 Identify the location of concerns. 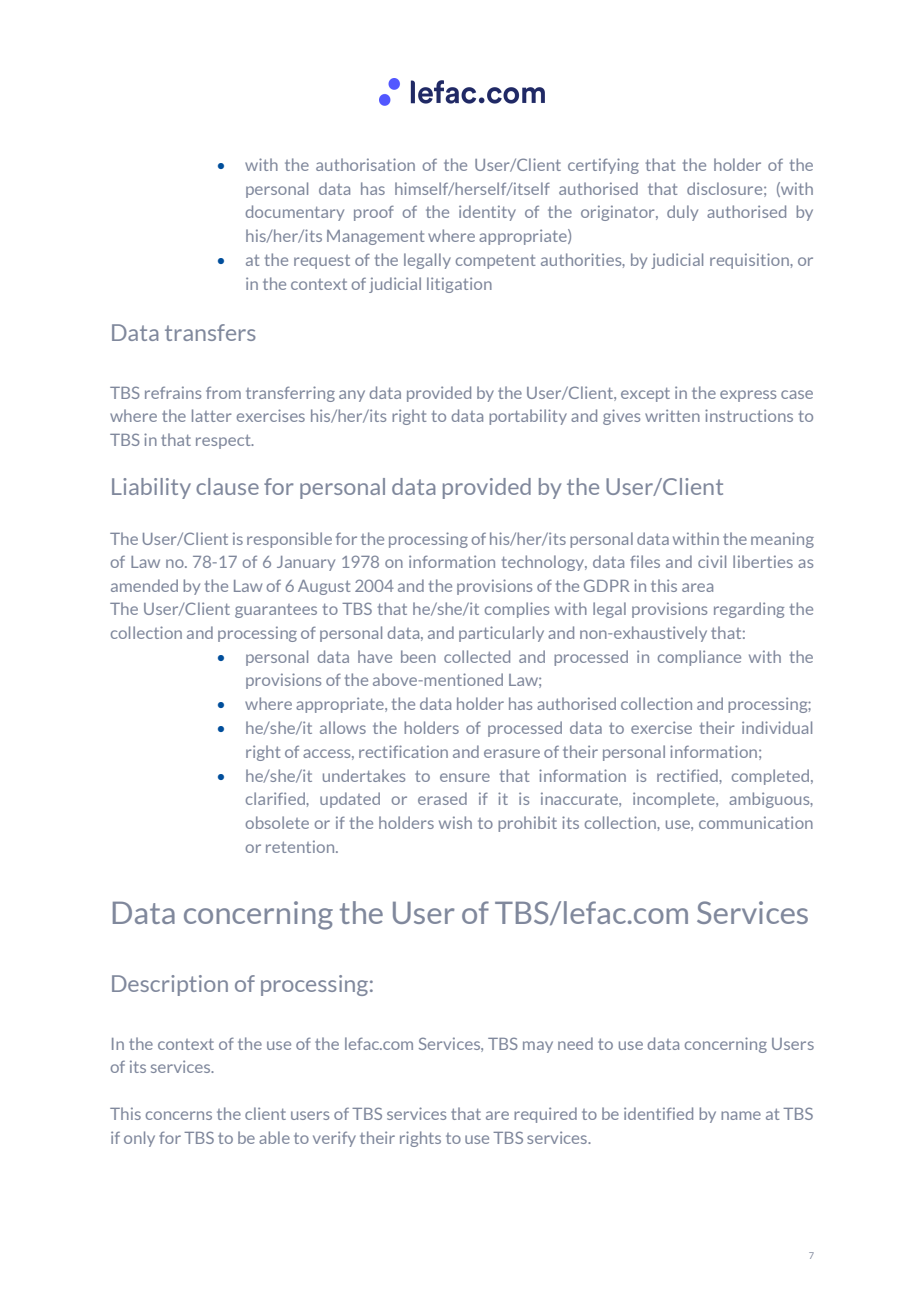
(179, 1115).
